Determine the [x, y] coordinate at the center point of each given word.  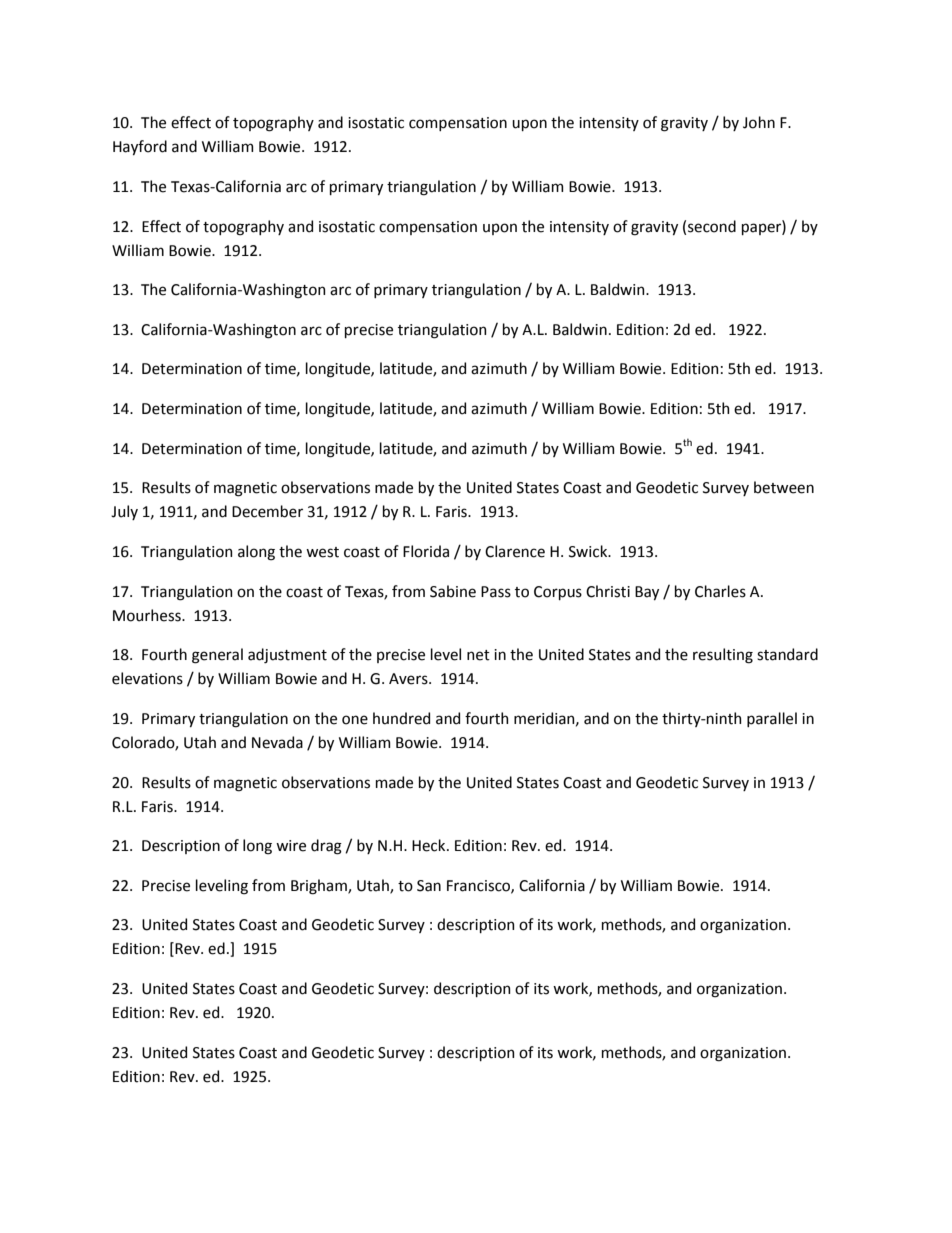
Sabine [453, 591]
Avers [409, 679]
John [759, 122]
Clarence [515, 551]
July [124, 512]
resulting [723, 656]
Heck [430, 845]
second [712, 226]
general [217, 656]
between [784, 487]
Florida [426, 551]
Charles [720, 591]
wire [291, 846]
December [267, 511]
